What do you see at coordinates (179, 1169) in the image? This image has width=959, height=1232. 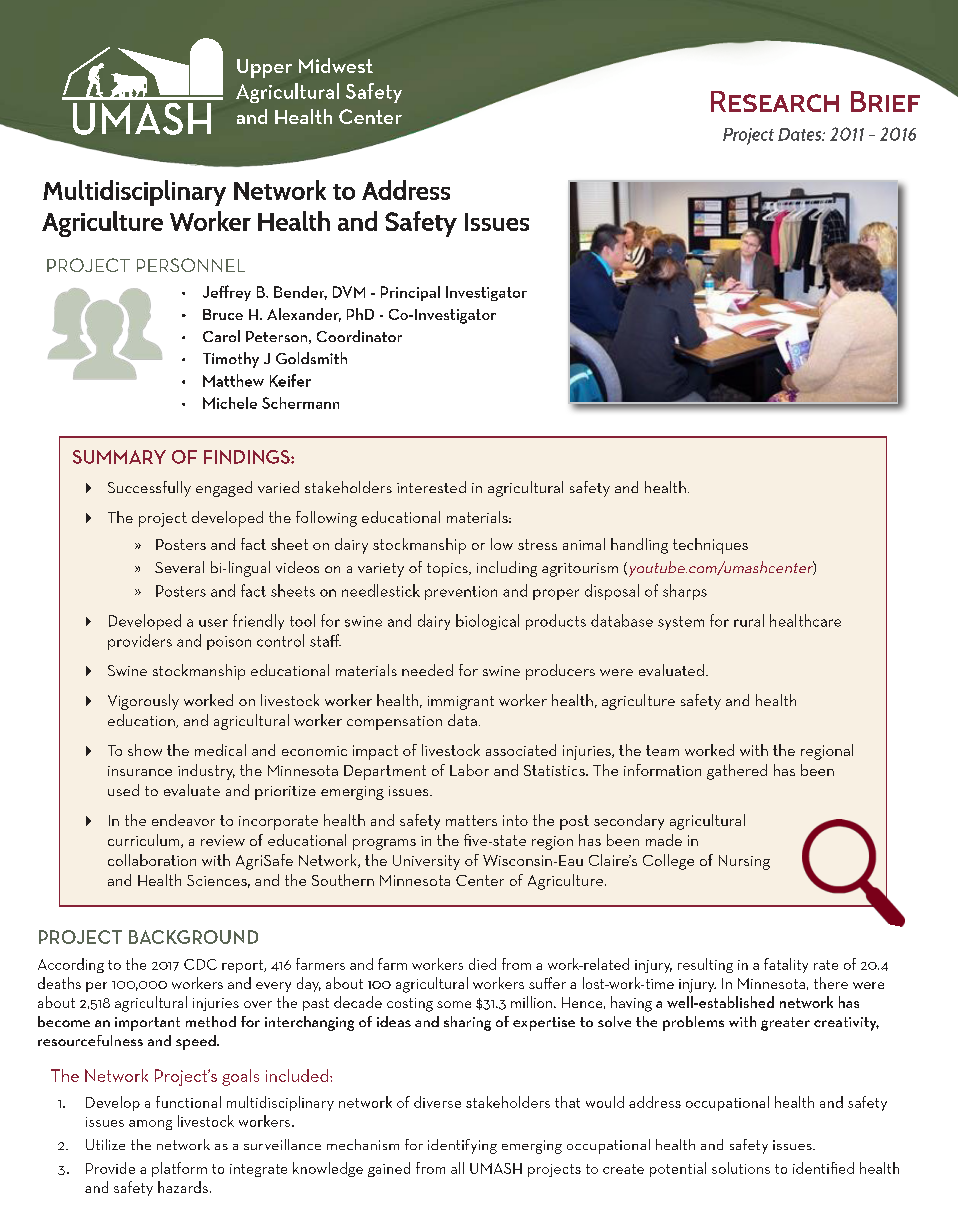 I see `platform` at bounding box center [179, 1169].
